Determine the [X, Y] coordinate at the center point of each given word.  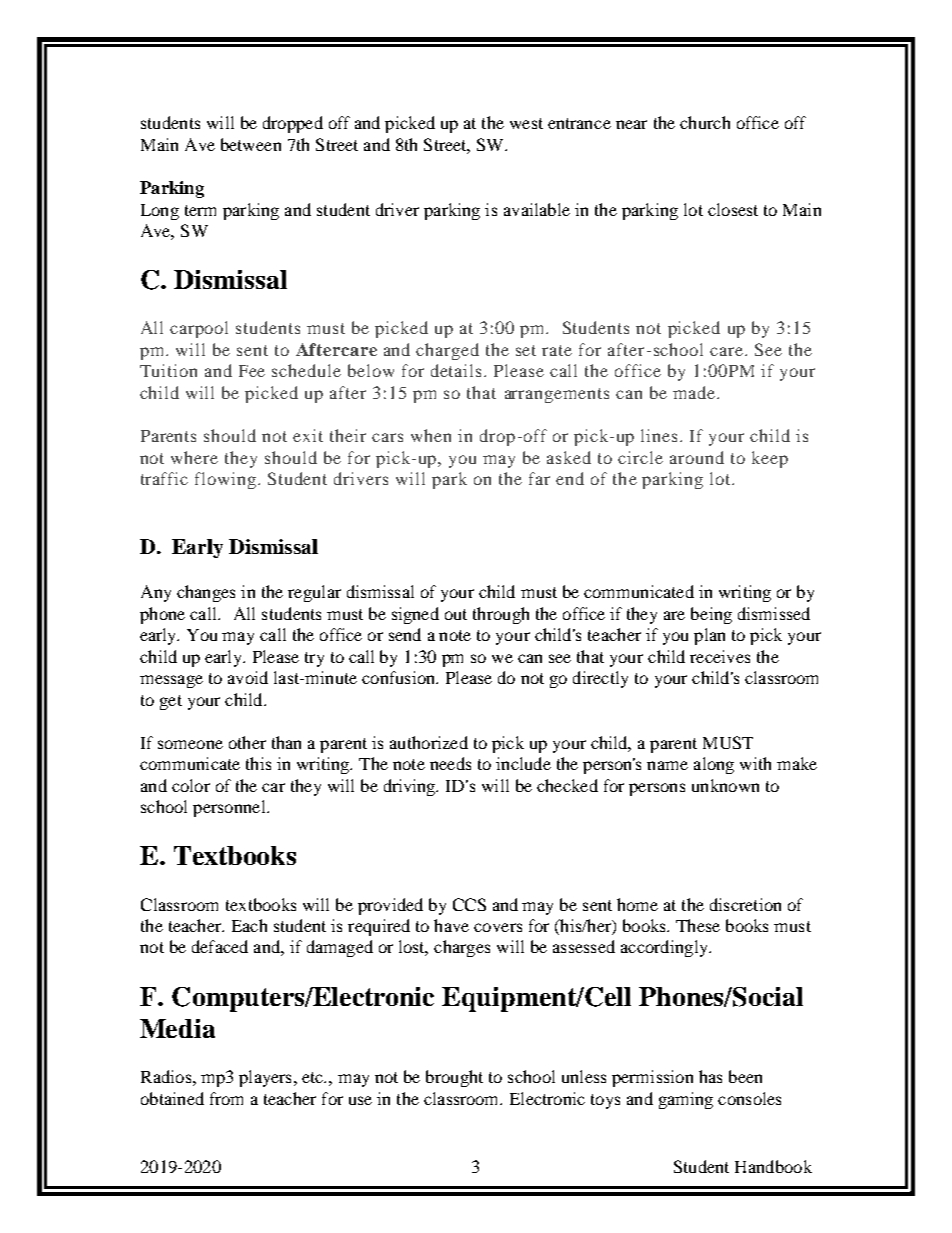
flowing [227, 480]
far [539, 478]
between [251, 144]
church [705, 122]
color [191, 785]
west [526, 123]
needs [450, 763]
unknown [725, 785]
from [226, 1098]
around [697, 457]
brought [454, 1078]
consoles [749, 1098]
